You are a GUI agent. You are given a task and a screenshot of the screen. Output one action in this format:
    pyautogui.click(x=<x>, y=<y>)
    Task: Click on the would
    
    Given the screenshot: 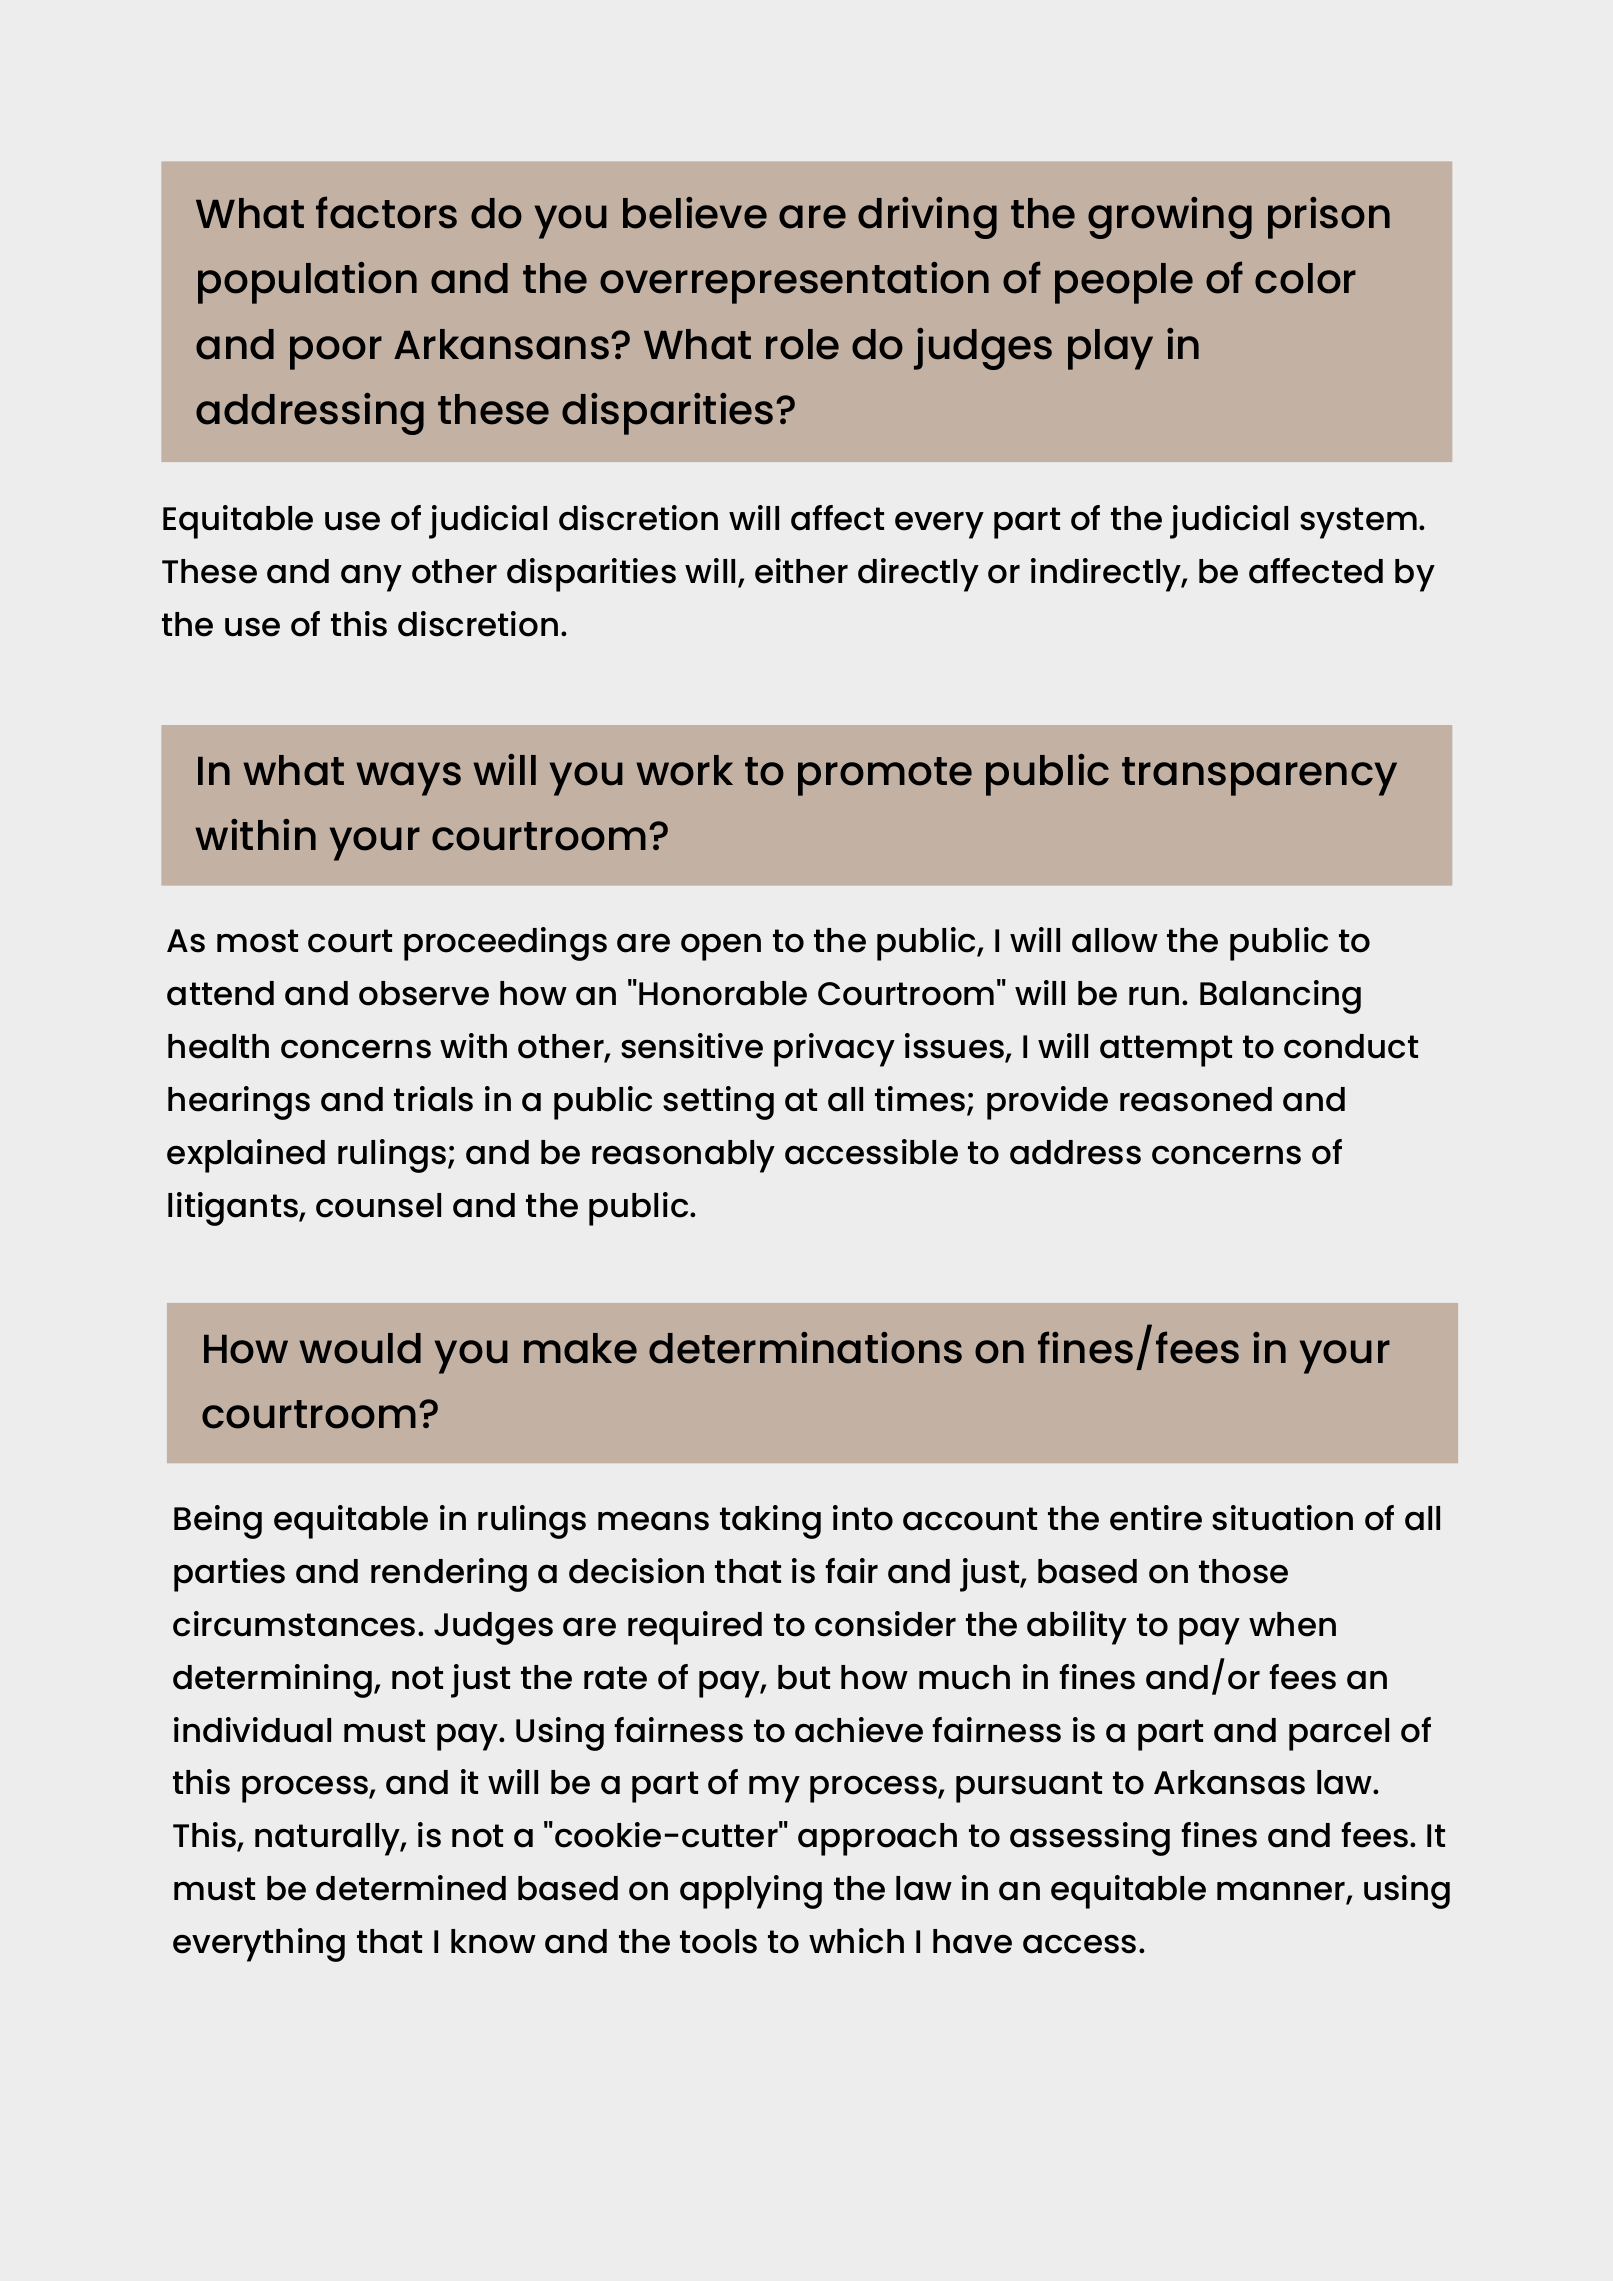 What is the action you would take?
    pyautogui.click(x=360, y=1348)
